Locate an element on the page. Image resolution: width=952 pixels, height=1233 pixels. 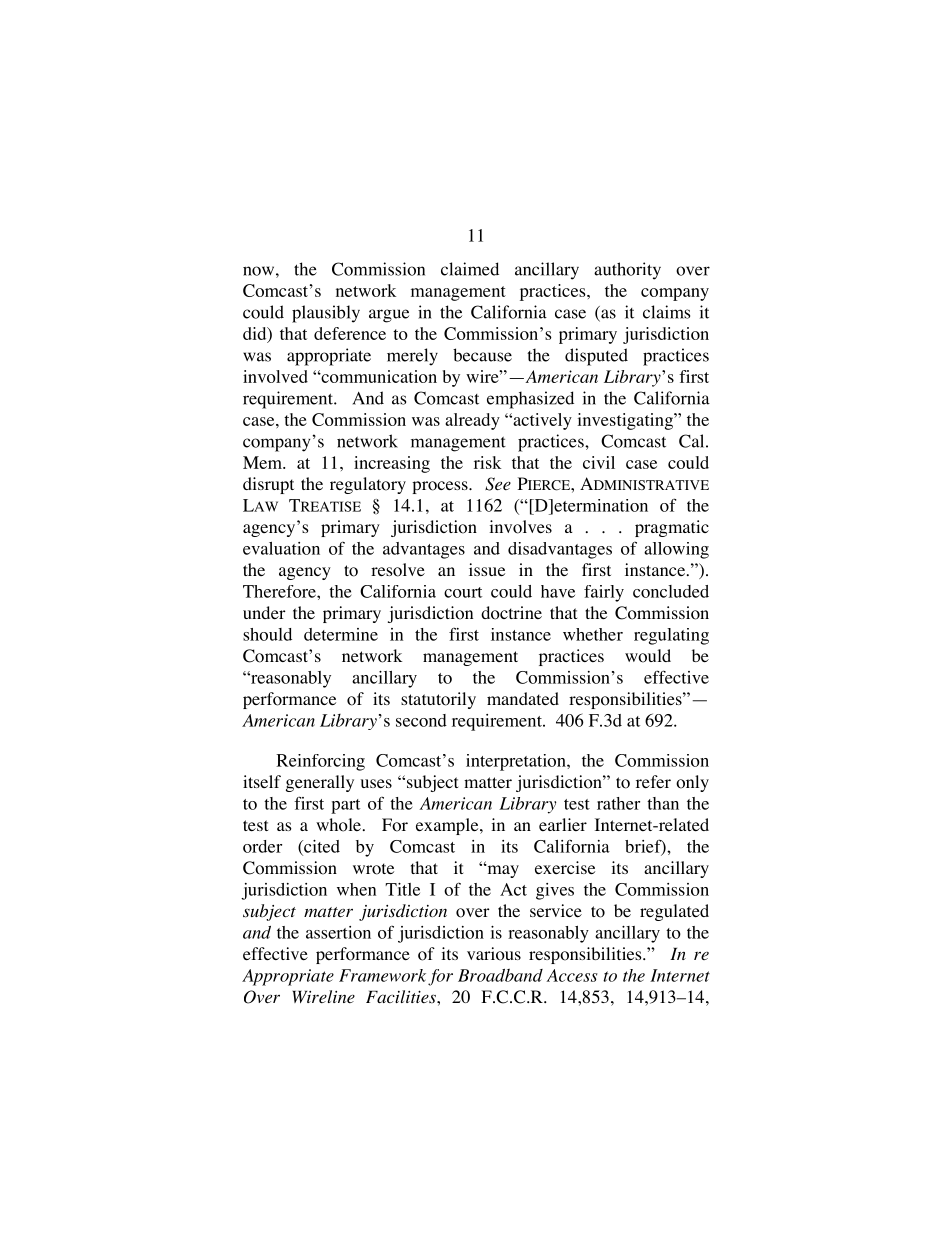
statutorily is located at coordinates (438, 700).
